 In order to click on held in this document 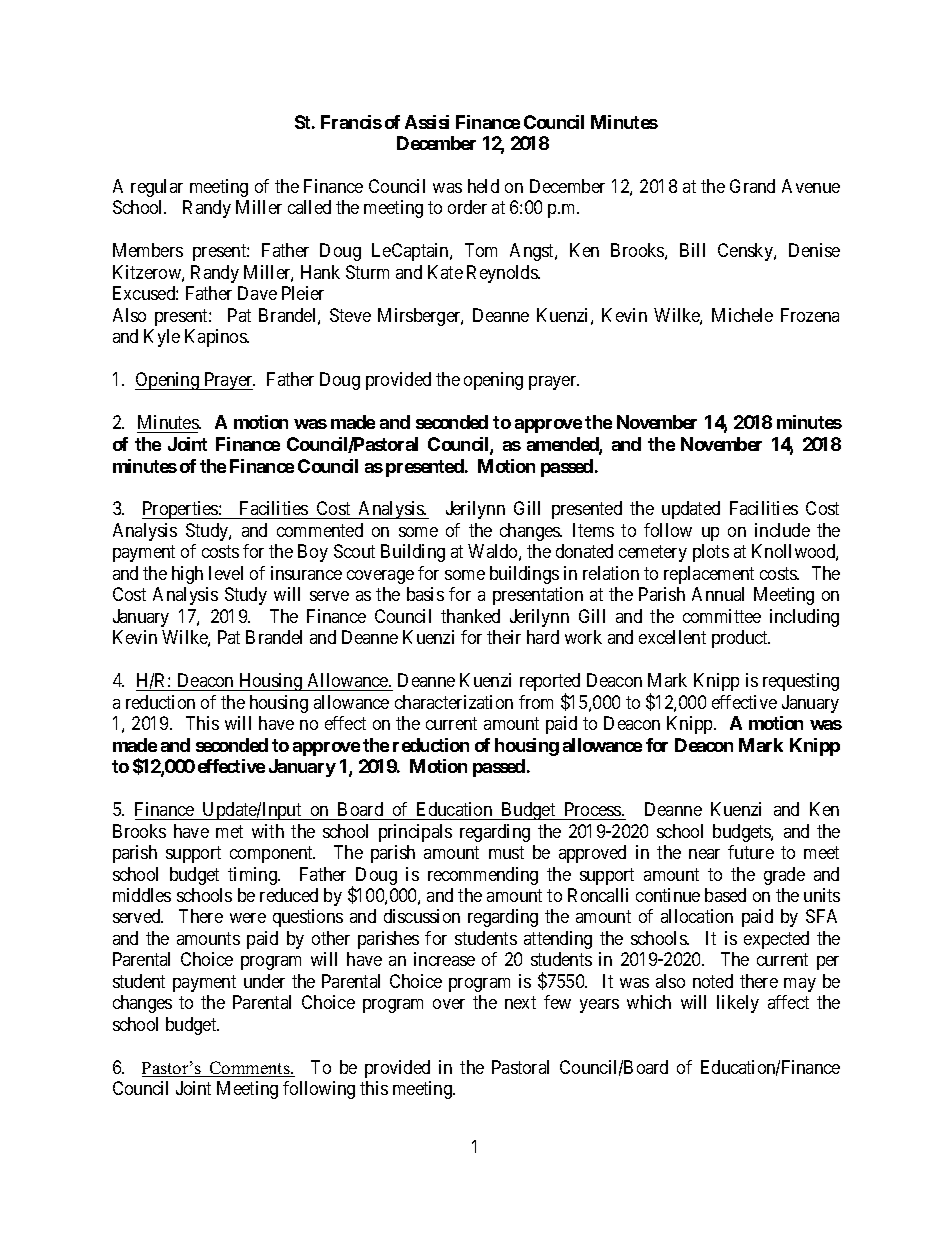, I will do `click(483, 186)`.
